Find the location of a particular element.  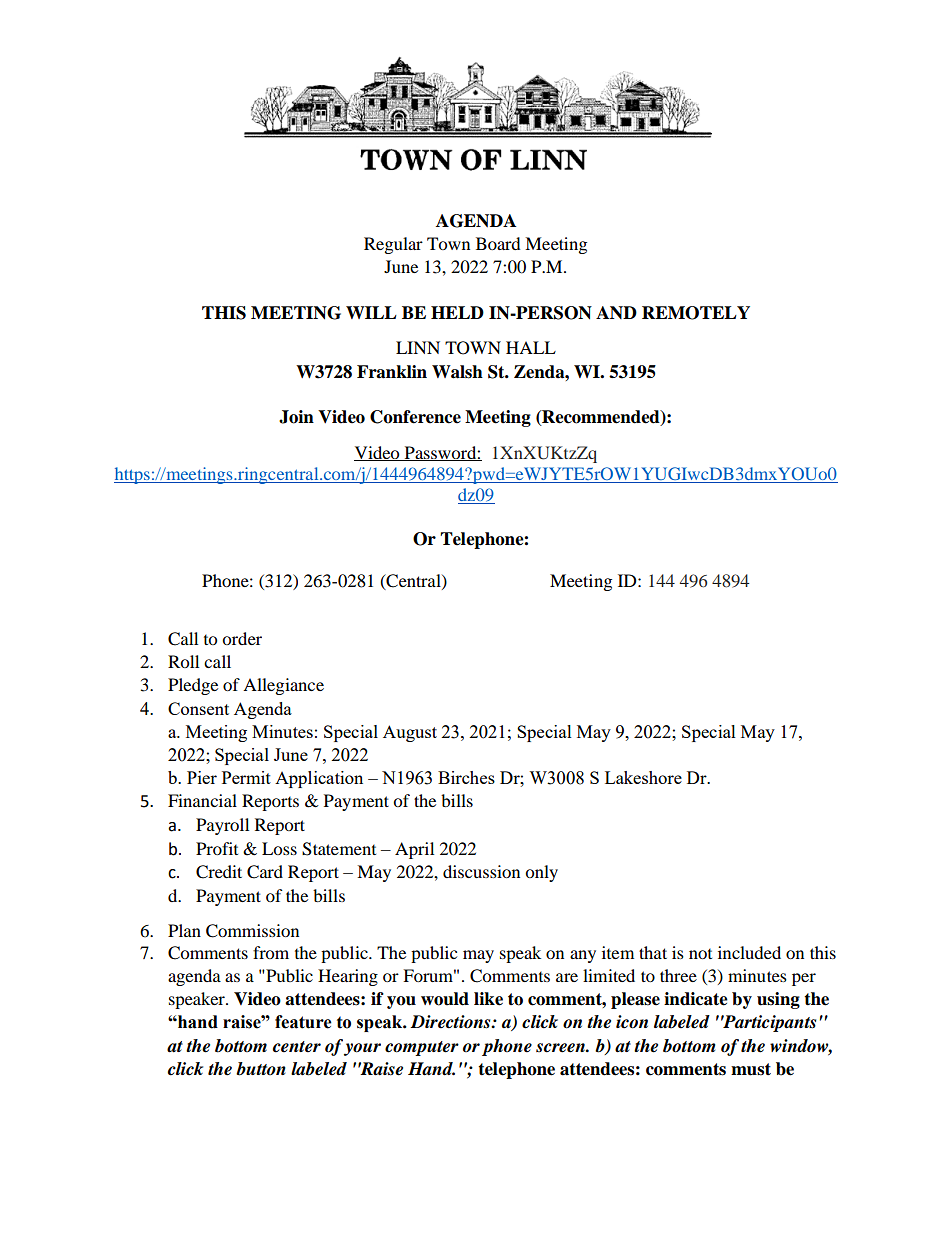

August is located at coordinates (410, 733).
